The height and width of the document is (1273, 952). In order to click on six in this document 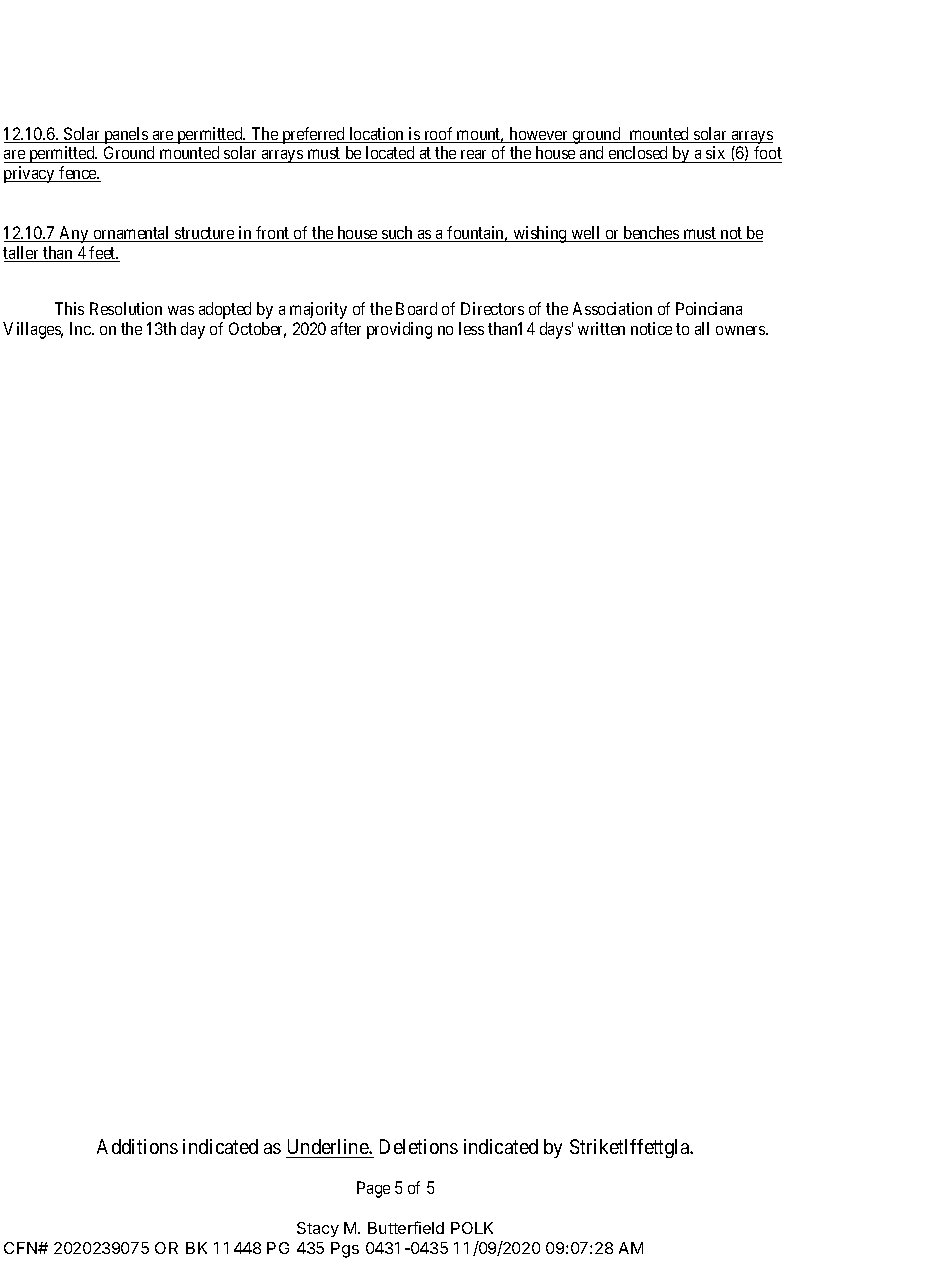, I will do `click(716, 154)`.
